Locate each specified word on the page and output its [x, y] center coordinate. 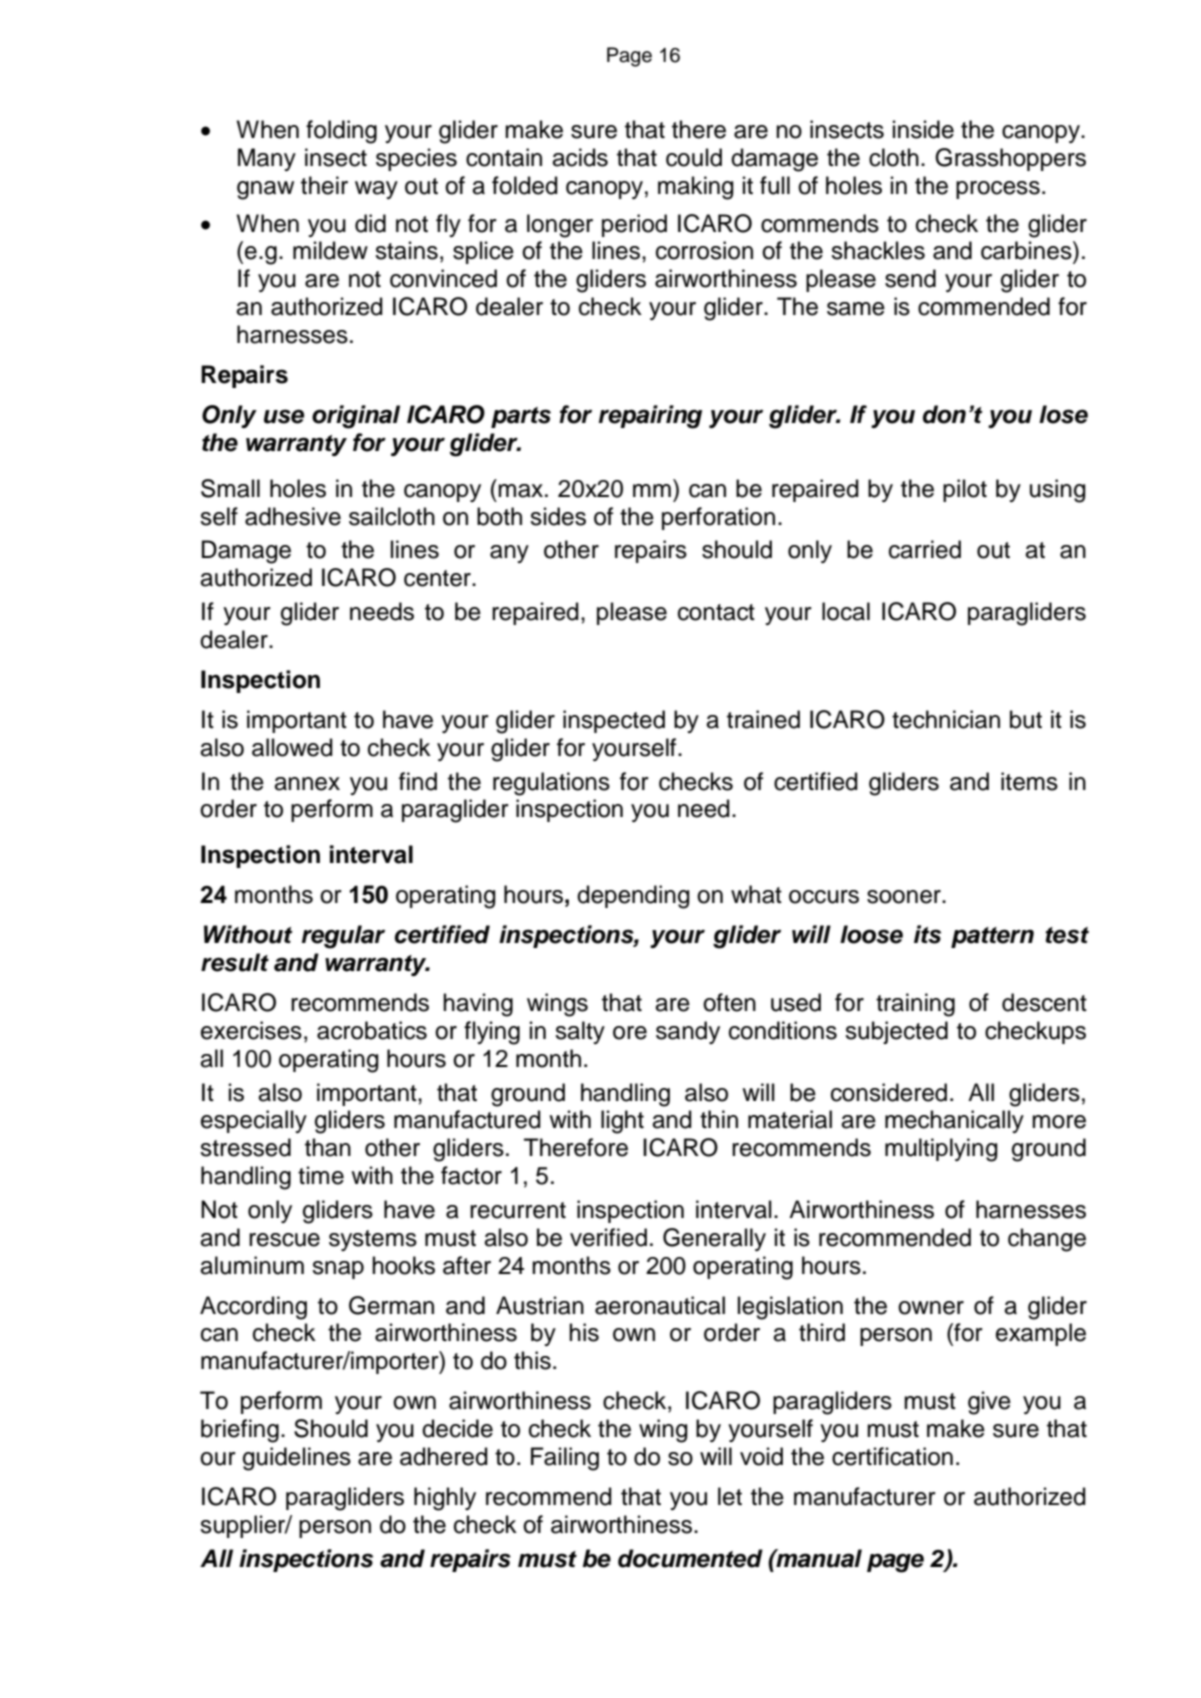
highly [445, 1499]
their [324, 185]
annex [307, 784]
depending [633, 897]
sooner [905, 897]
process [998, 190]
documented [690, 1558]
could [694, 157]
